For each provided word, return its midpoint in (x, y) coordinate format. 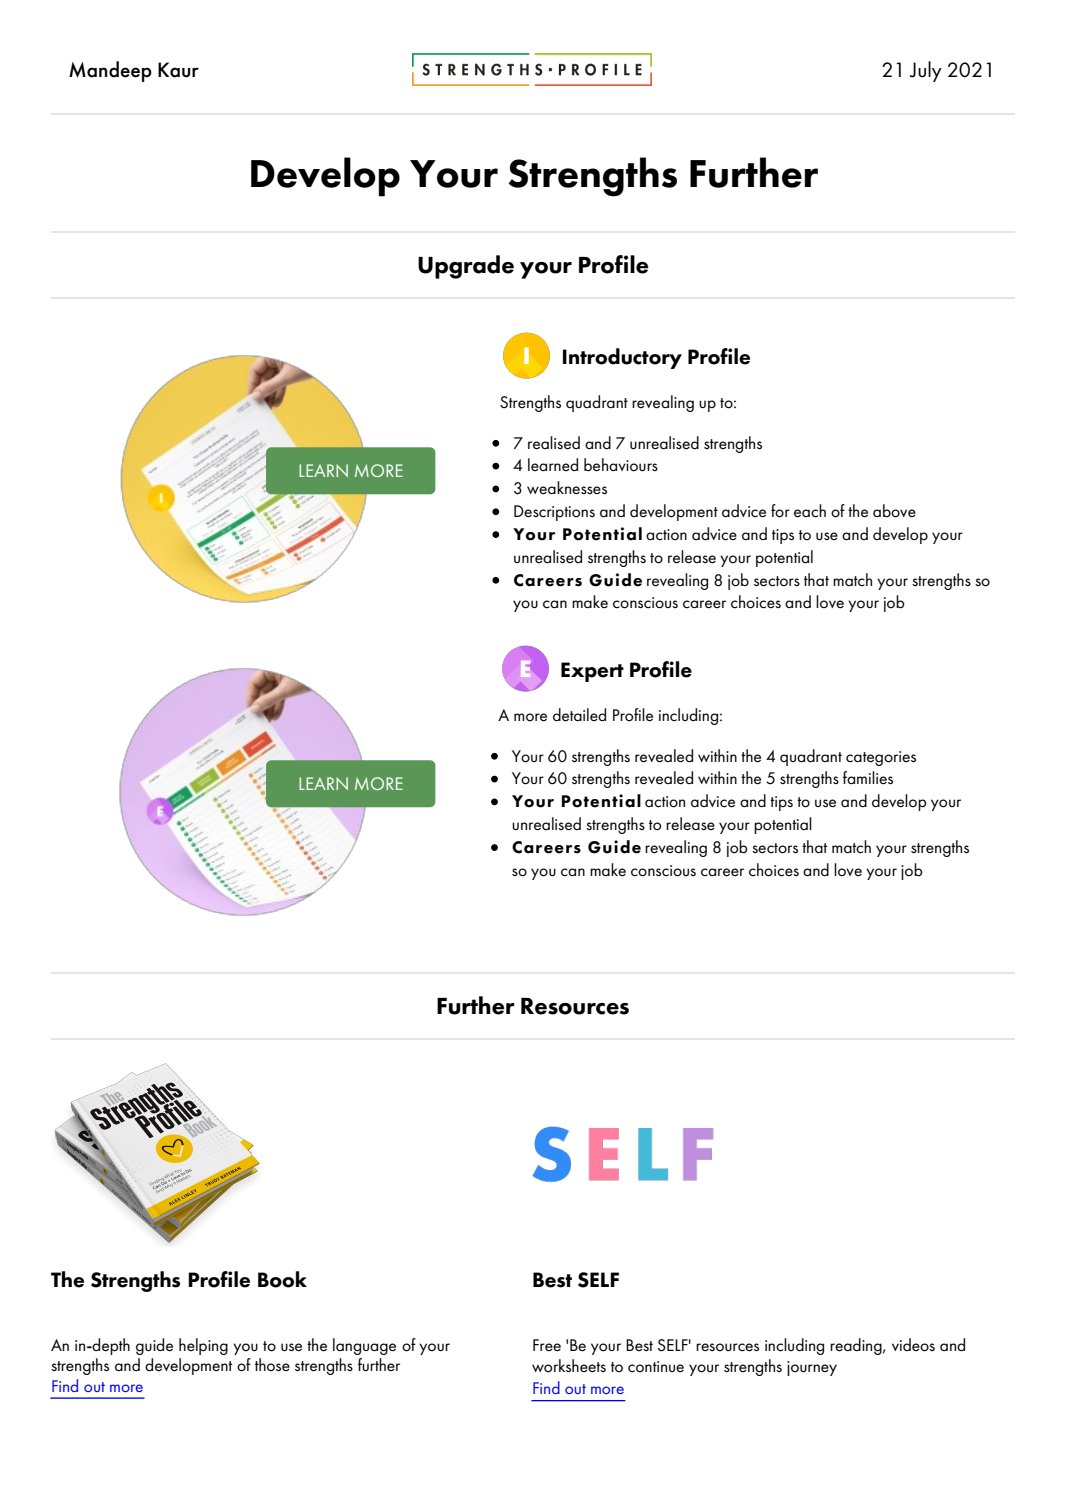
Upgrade (466, 267)
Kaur (178, 70)
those (272, 1364)
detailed (579, 715)
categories (881, 758)
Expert (592, 672)
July (926, 71)
